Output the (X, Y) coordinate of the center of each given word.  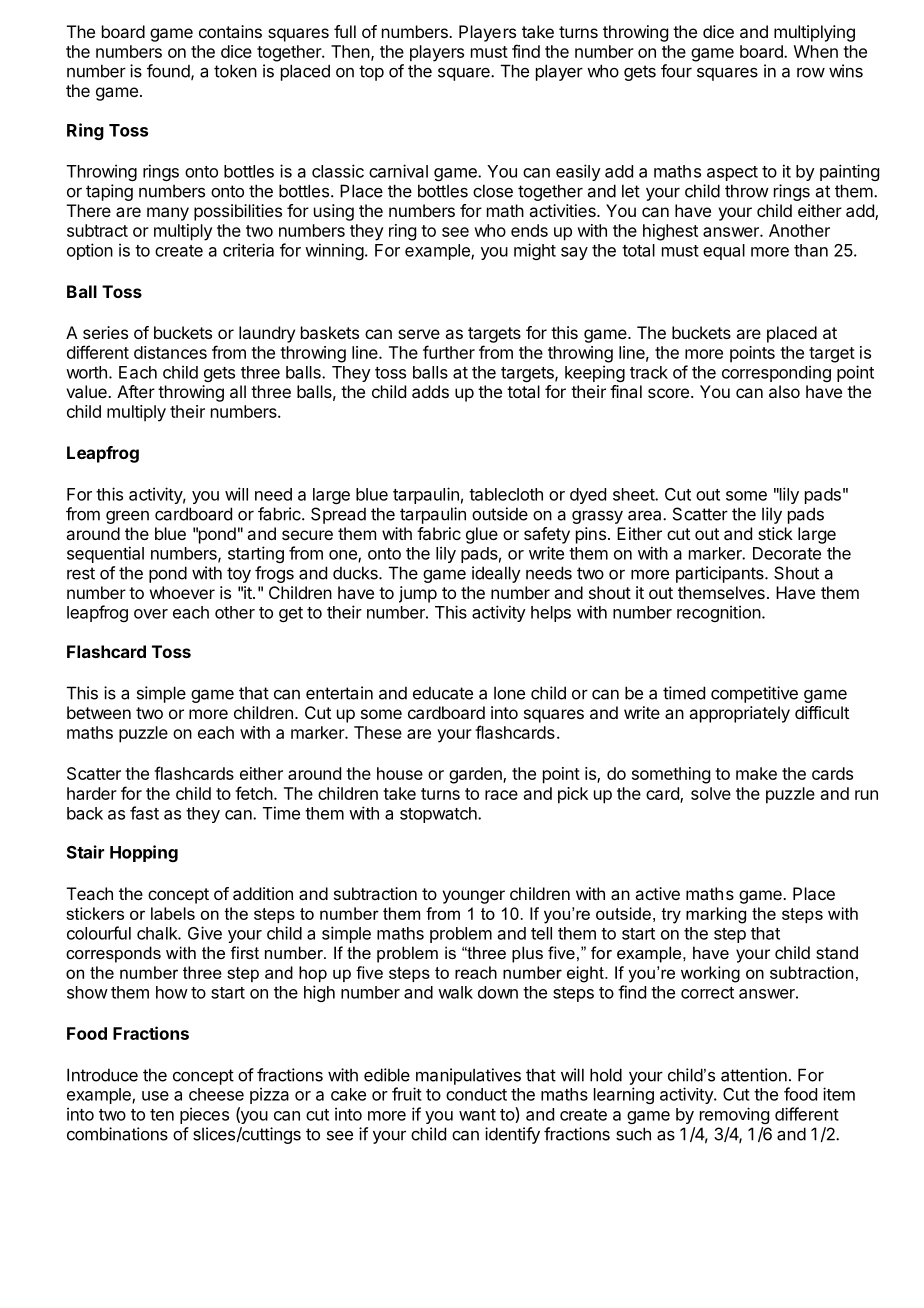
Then (350, 51)
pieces (204, 1115)
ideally (496, 574)
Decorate (787, 553)
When (816, 51)
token (235, 71)
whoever (182, 592)
